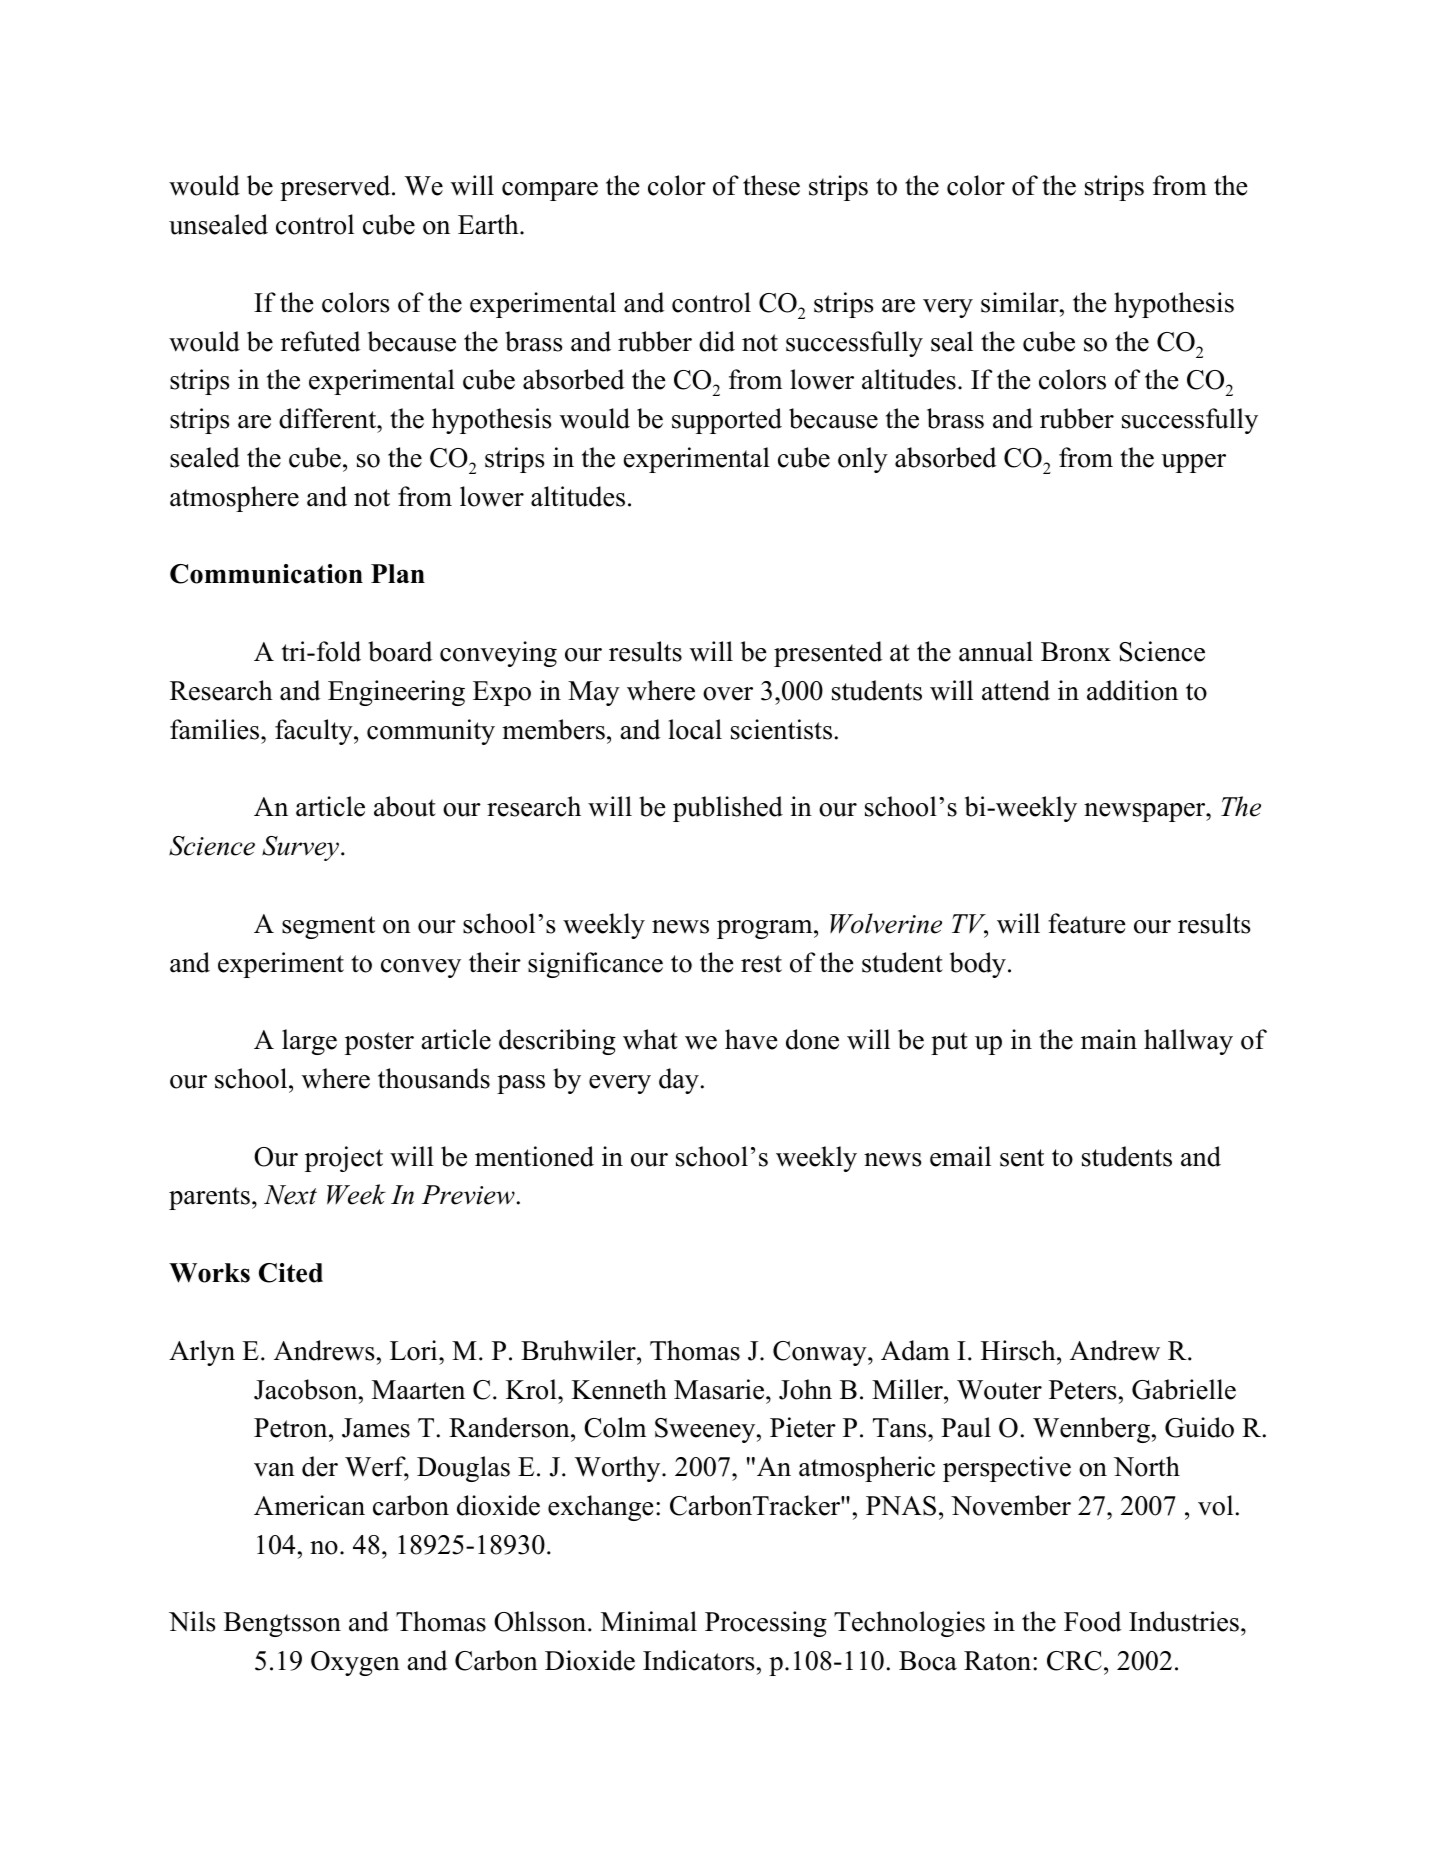 The width and height of the page is (1439, 1863). What do you see at coordinates (960, 1156) in the page?
I see `email` at bounding box center [960, 1156].
